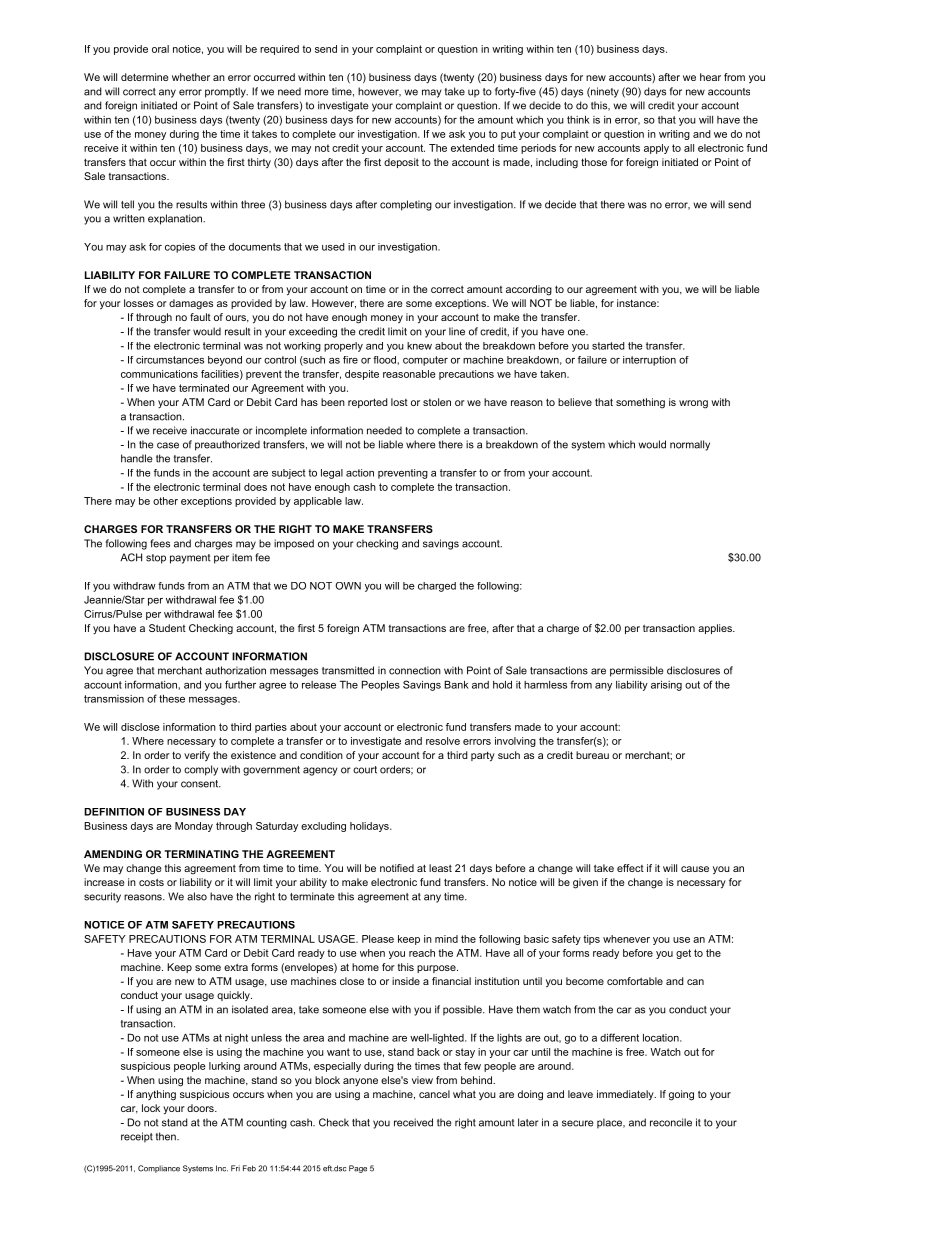 The width and height of the document is (952, 1233). Describe the element at coordinates (630, 868) in the document. I see `effect` at that location.
